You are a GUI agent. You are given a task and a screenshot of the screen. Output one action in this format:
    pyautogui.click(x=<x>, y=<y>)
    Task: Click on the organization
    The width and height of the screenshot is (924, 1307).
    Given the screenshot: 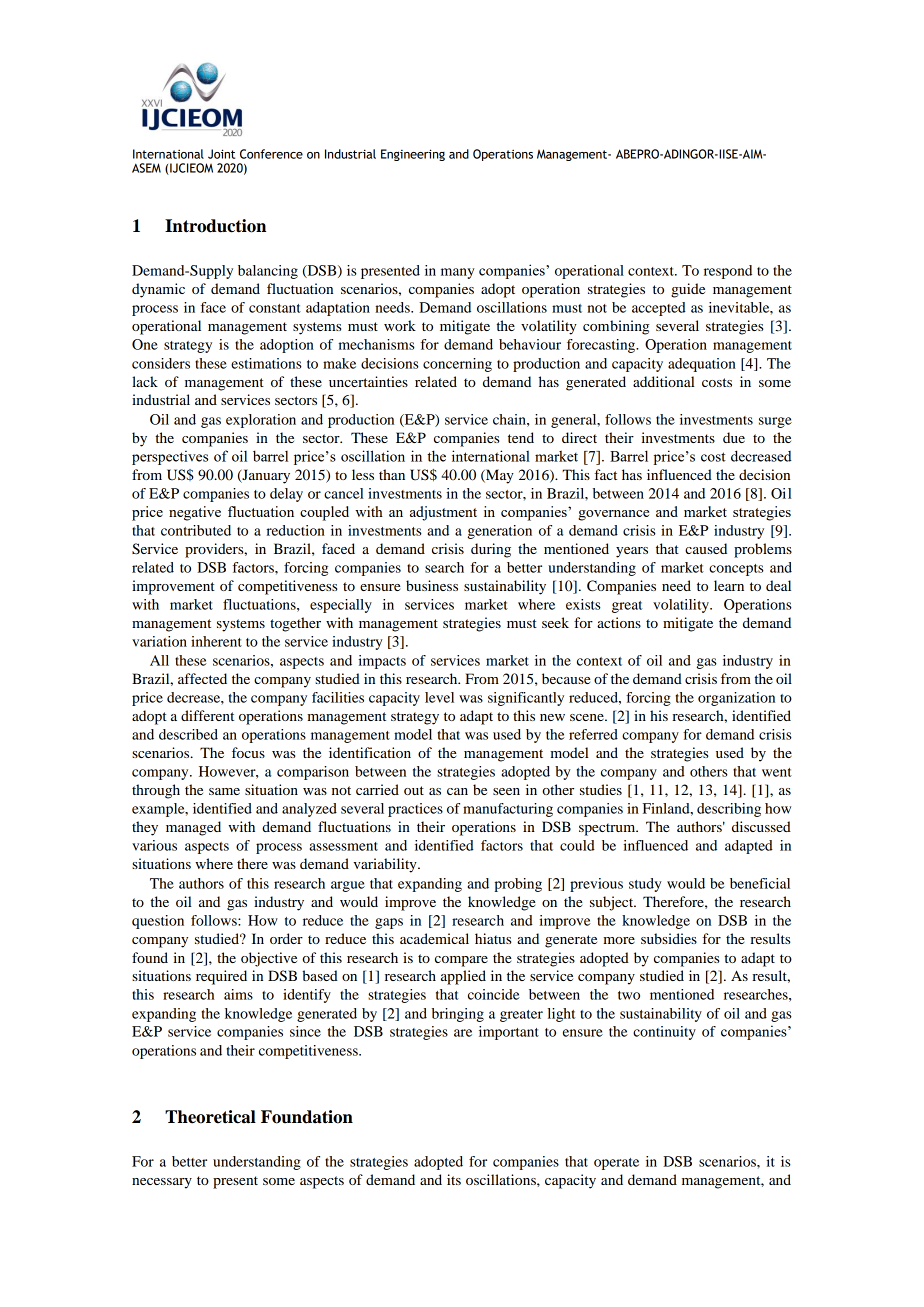 What is the action you would take?
    pyautogui.click(x=736, y=699)
